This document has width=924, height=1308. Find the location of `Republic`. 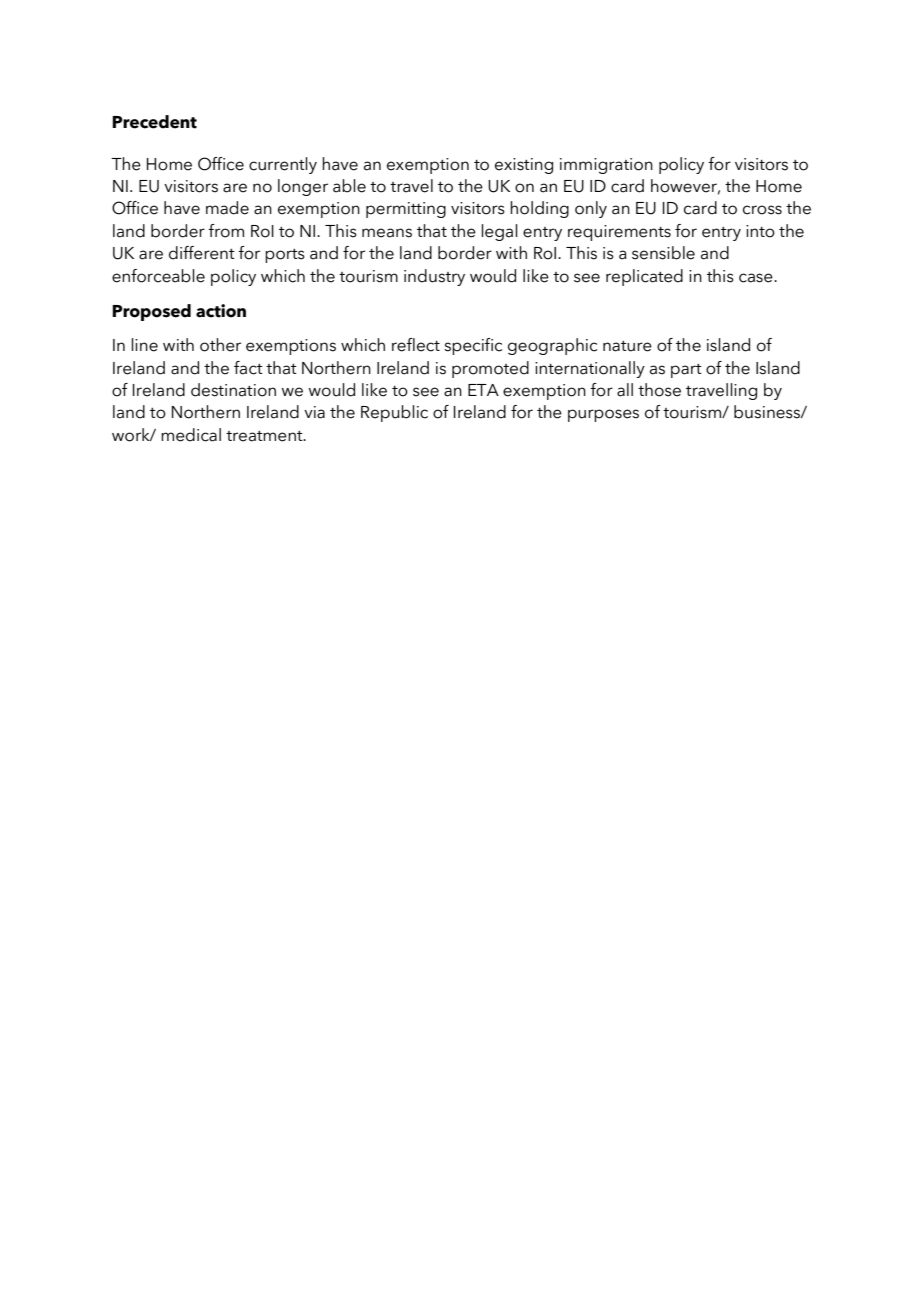

Republic is located at coordinates (394, 413).
